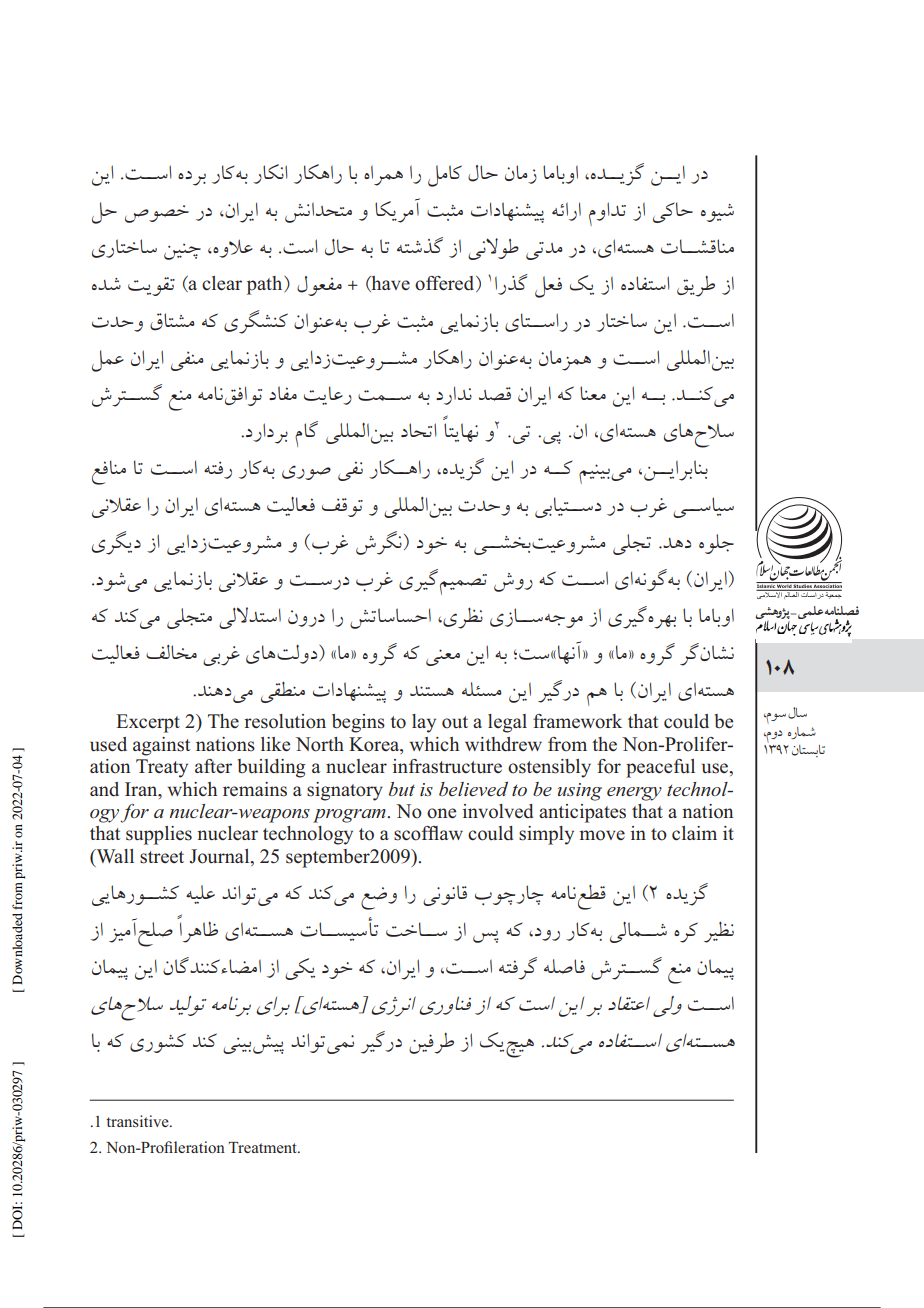 The image size is (924, 1308). What do you see at coordinates (220, 856) in the screenshot?
I see `Journal` at bounding box center [220, 856].
